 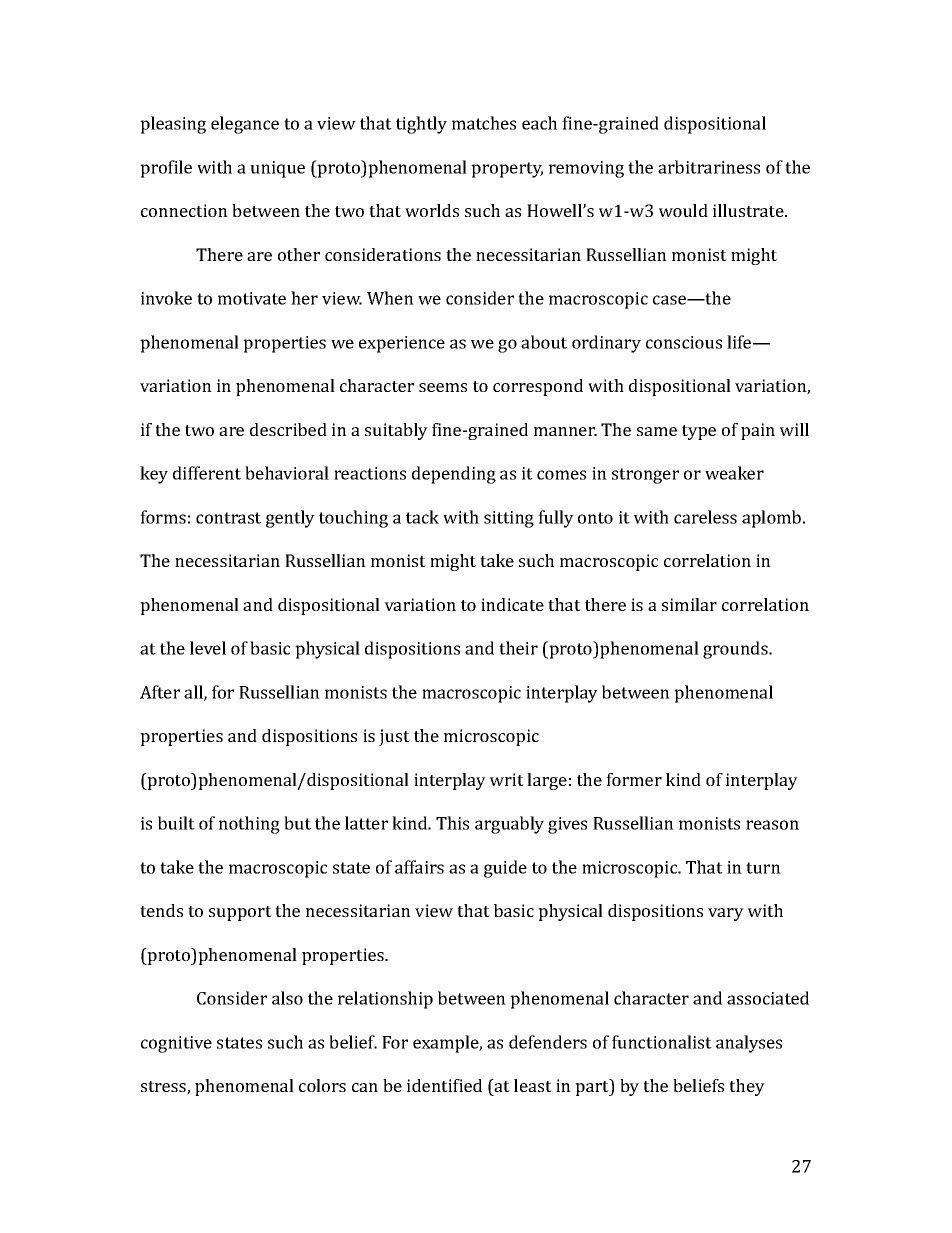 What do you see at coordinates (249, 825) in the page?
I see `nothing` at bounding box center [249, 825].
